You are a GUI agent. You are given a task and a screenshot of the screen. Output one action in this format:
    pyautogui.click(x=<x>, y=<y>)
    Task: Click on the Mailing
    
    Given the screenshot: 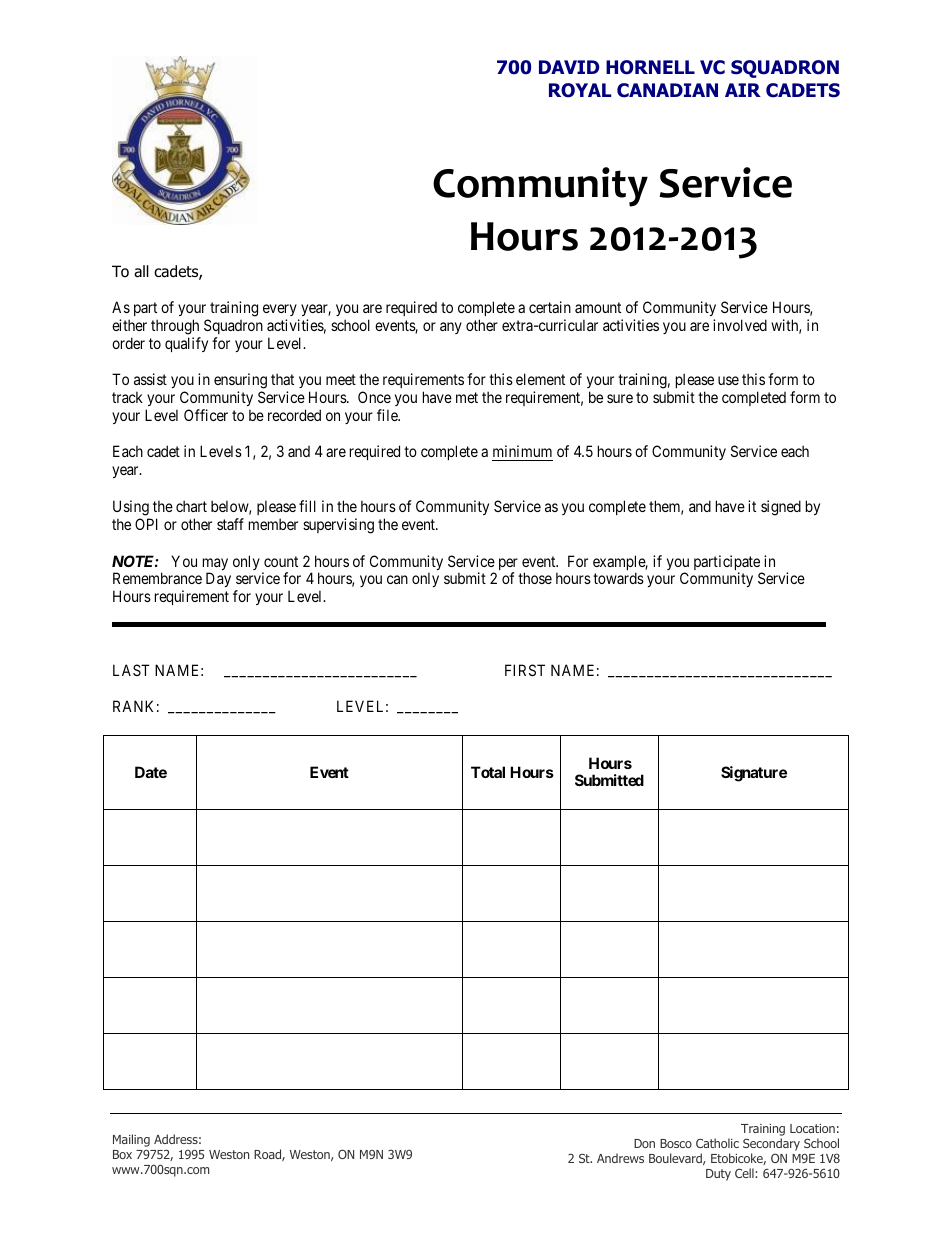 What is the action you would take?
    pyautogui.click(x=131, y=1140)
